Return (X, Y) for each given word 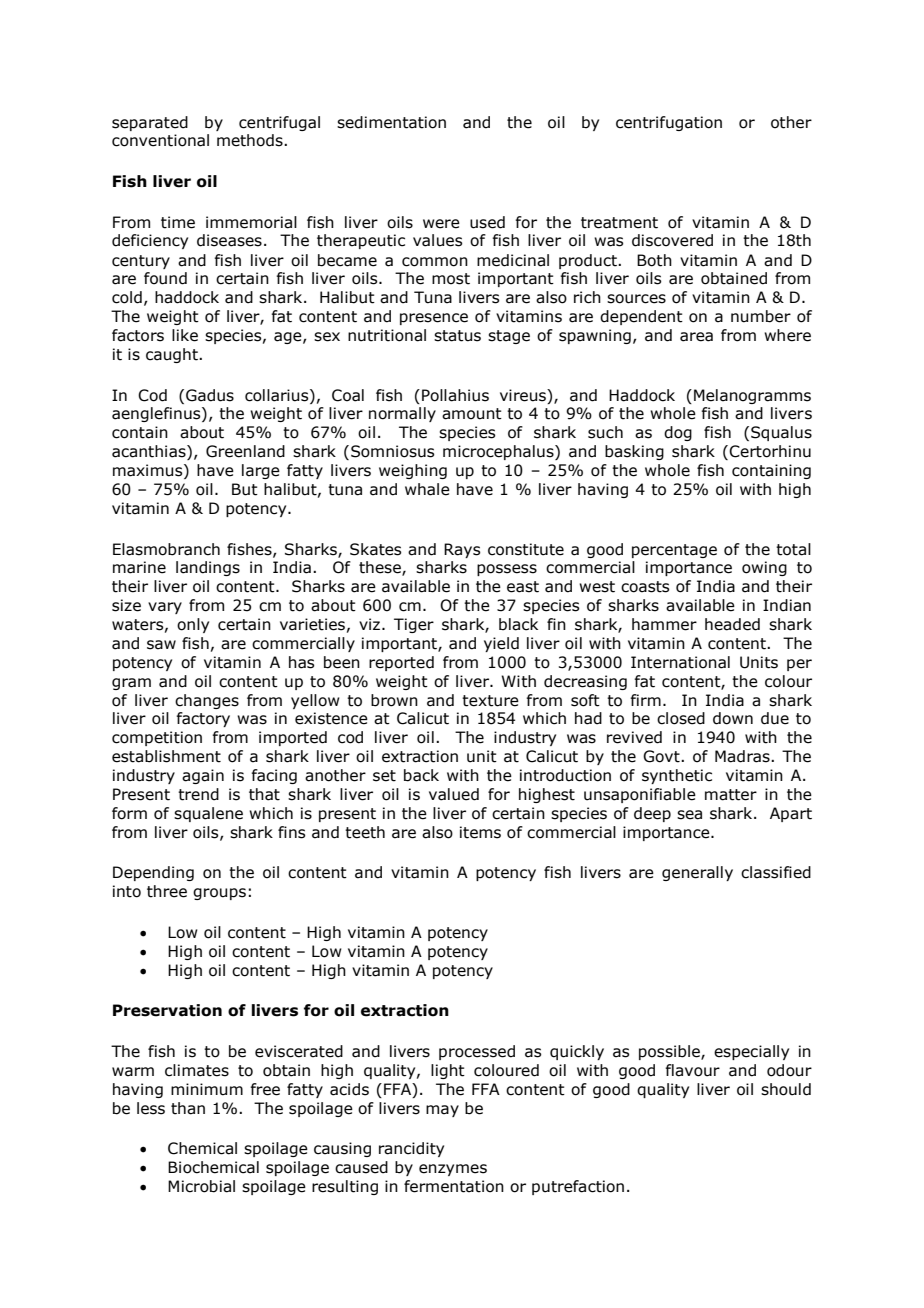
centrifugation (669, 123)
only (193, 625)
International (680, 662)
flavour (692, 1070)
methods (251, 140)
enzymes (453, 1170)
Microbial (201, 1186)
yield (501, 644)
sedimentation (391, 122)
